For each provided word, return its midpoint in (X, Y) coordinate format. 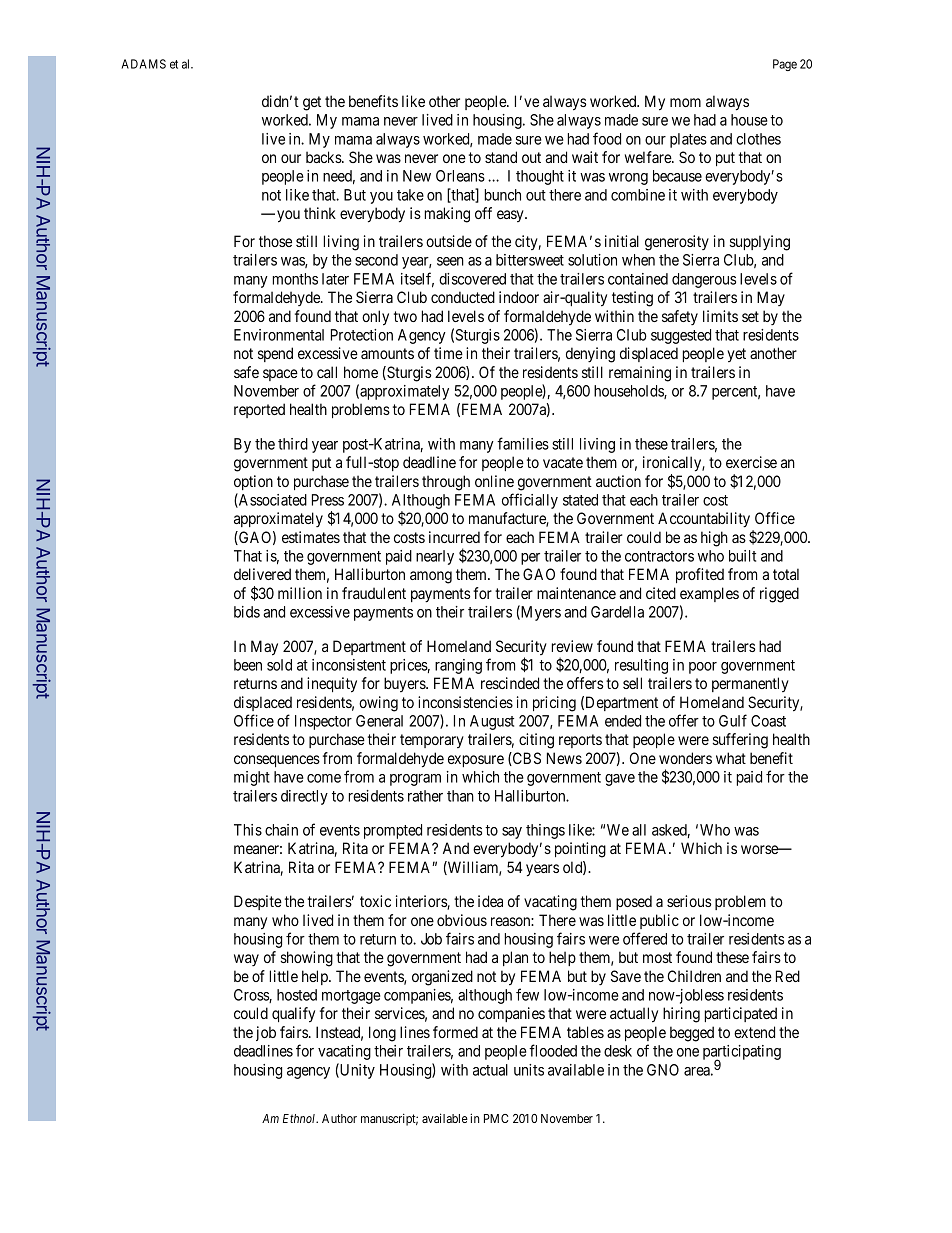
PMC (496, 1118)
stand (501, 157)
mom (685, 102)
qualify (293, 1015)
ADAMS (143, 64)
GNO (663, 1070)
